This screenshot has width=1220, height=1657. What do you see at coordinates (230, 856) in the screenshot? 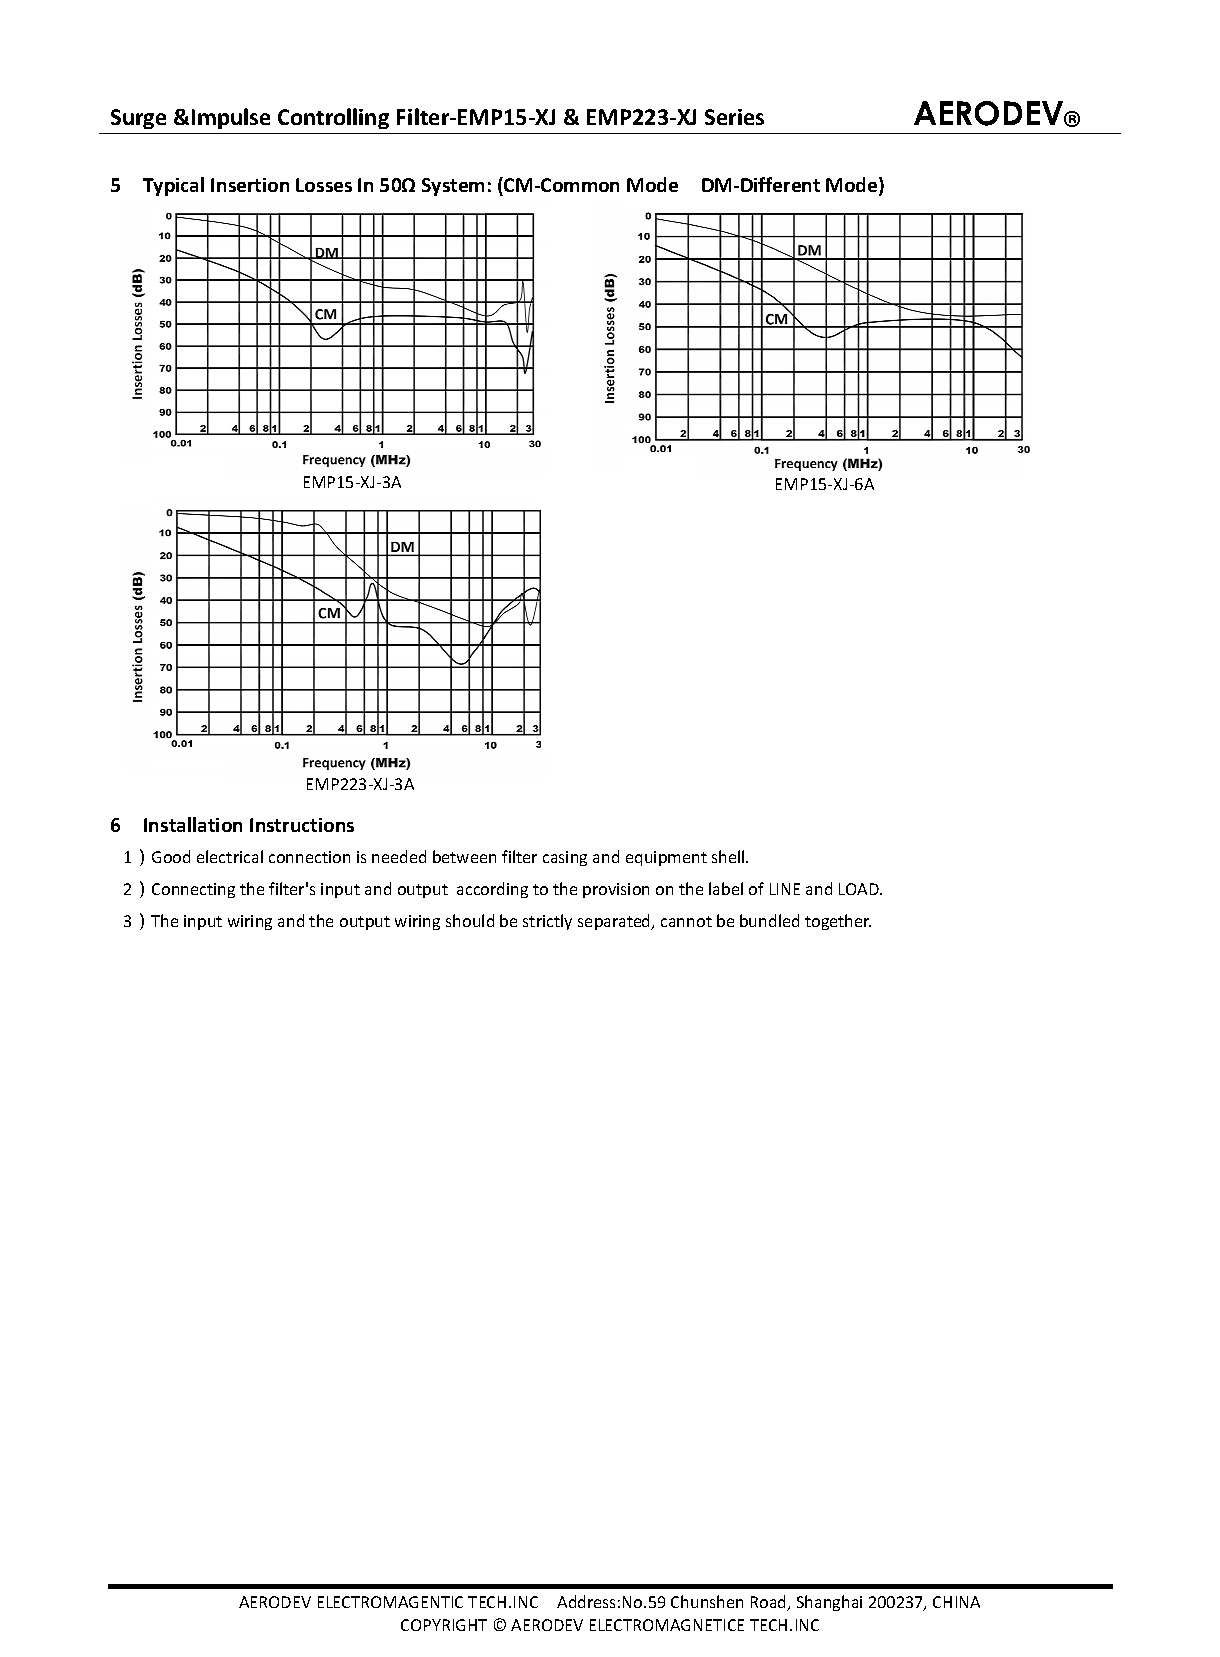
I see `electrical` at bounding box center [230, 856].
